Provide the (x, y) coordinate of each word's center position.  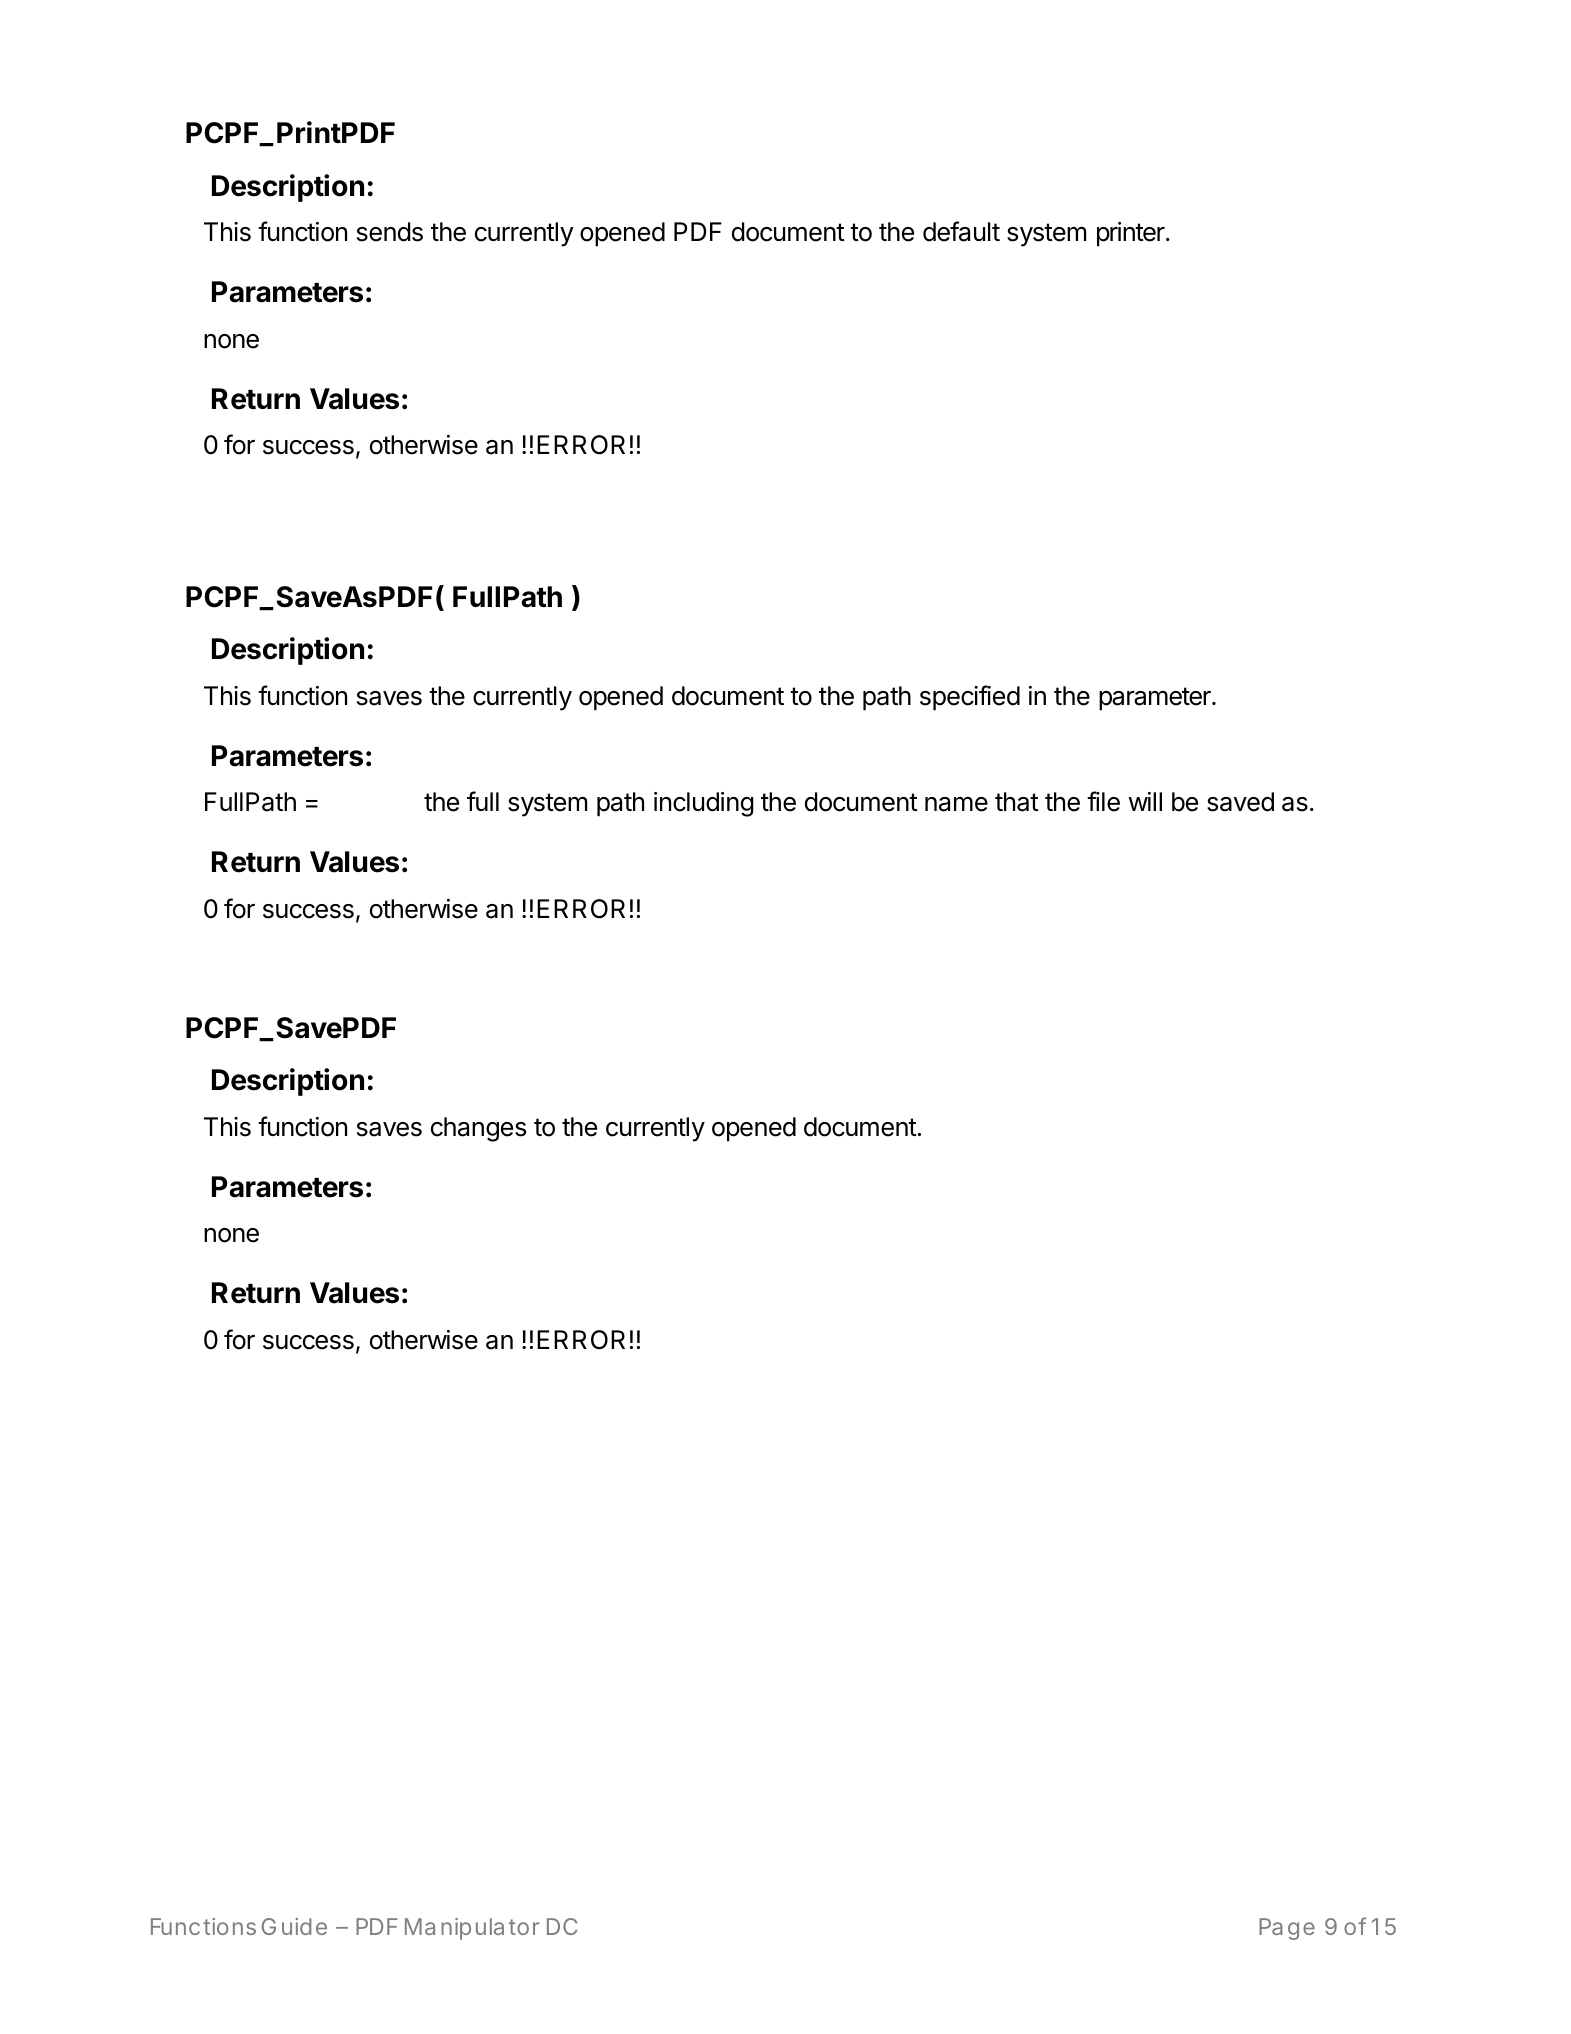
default (961, 231)
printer (1132, 234)
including (704, 804)
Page (1287, 1929)
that (1017, 802)
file (1103, 801)
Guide (294, 1926)
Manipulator (472, 1929)
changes (478, 1129)
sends (390, 232)
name (956, 804)
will (1145, 801)
